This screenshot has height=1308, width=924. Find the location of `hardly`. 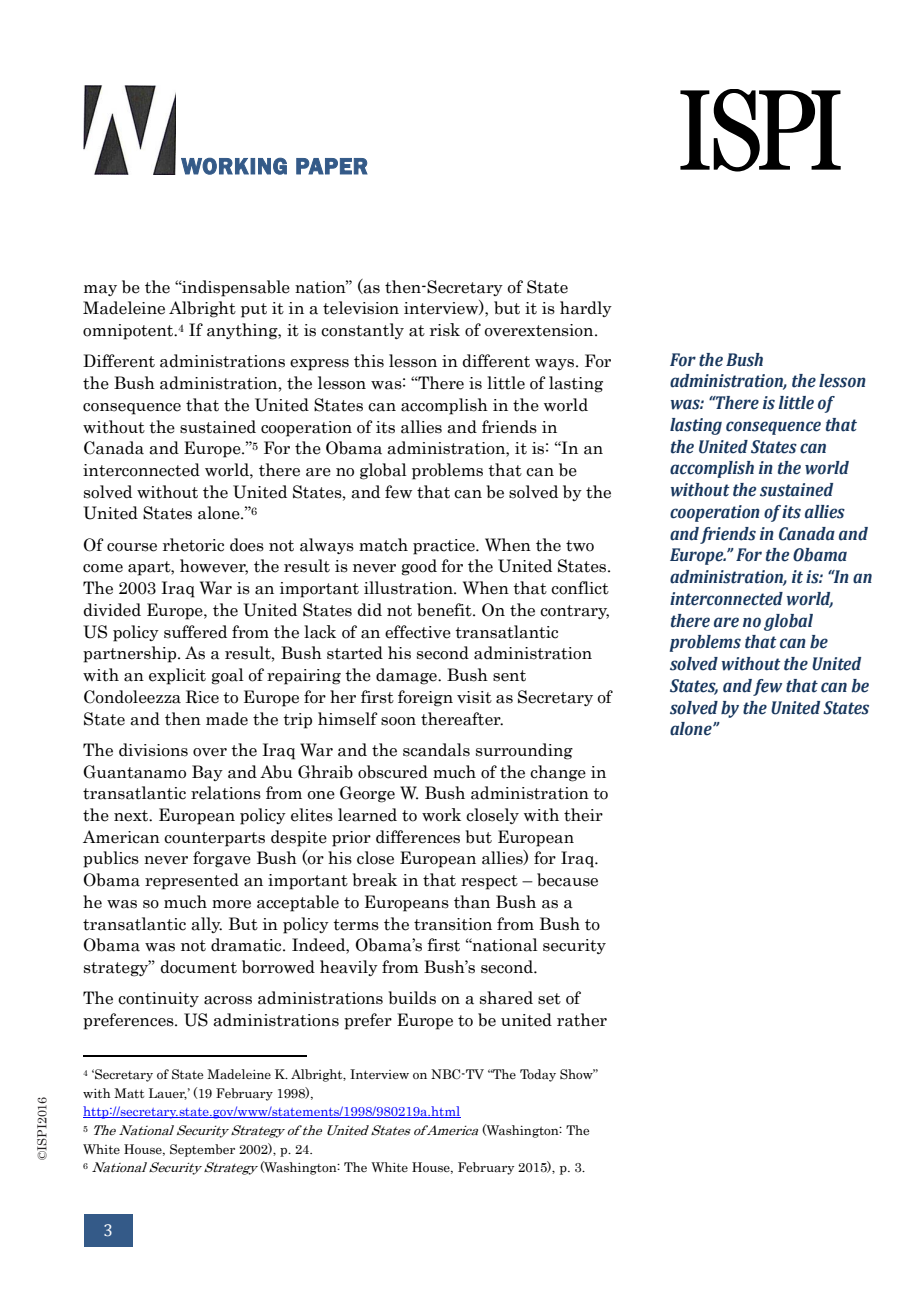

hardly is located at coordinates (586, 309).
